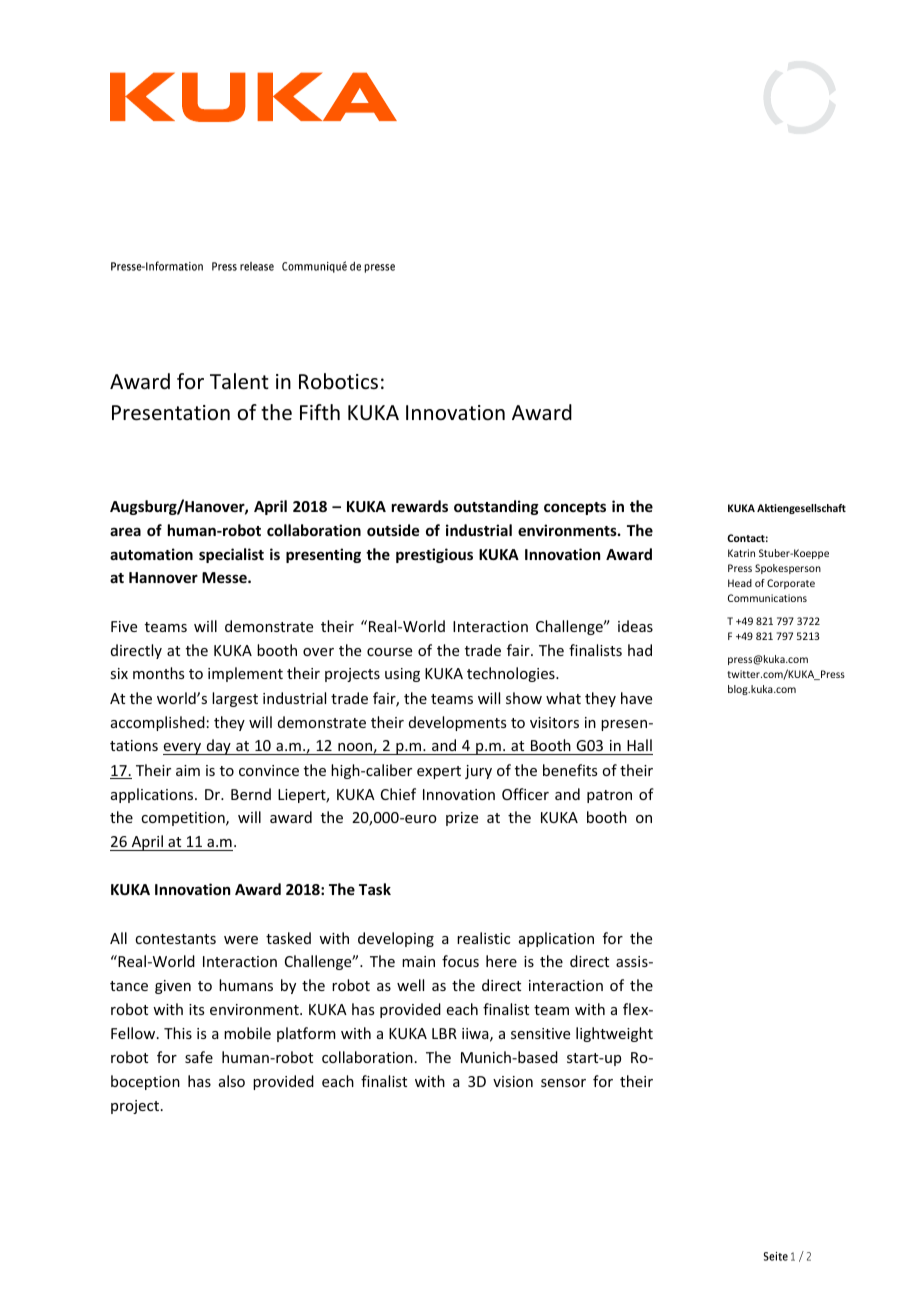 The height and width of the screenshot is (1308, 924). What do you see at coordinates (396, 939) in the screenshot?
I see `developing` at bounding box center [396, 939].
